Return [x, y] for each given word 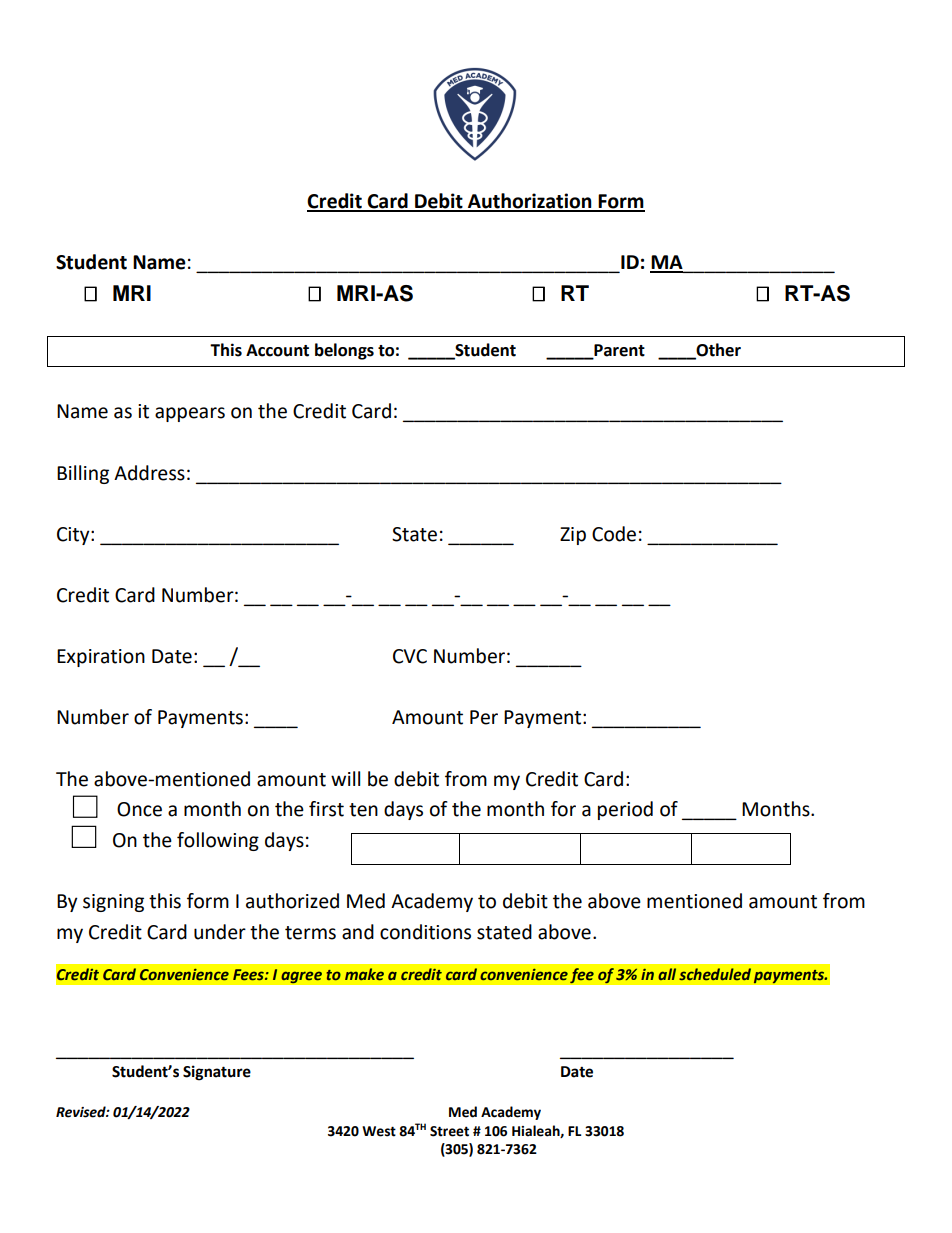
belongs [344, 351]
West [379, 1131]
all [667, 974]
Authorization [530, 202]
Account [277, 350]
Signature [217, 1073]
